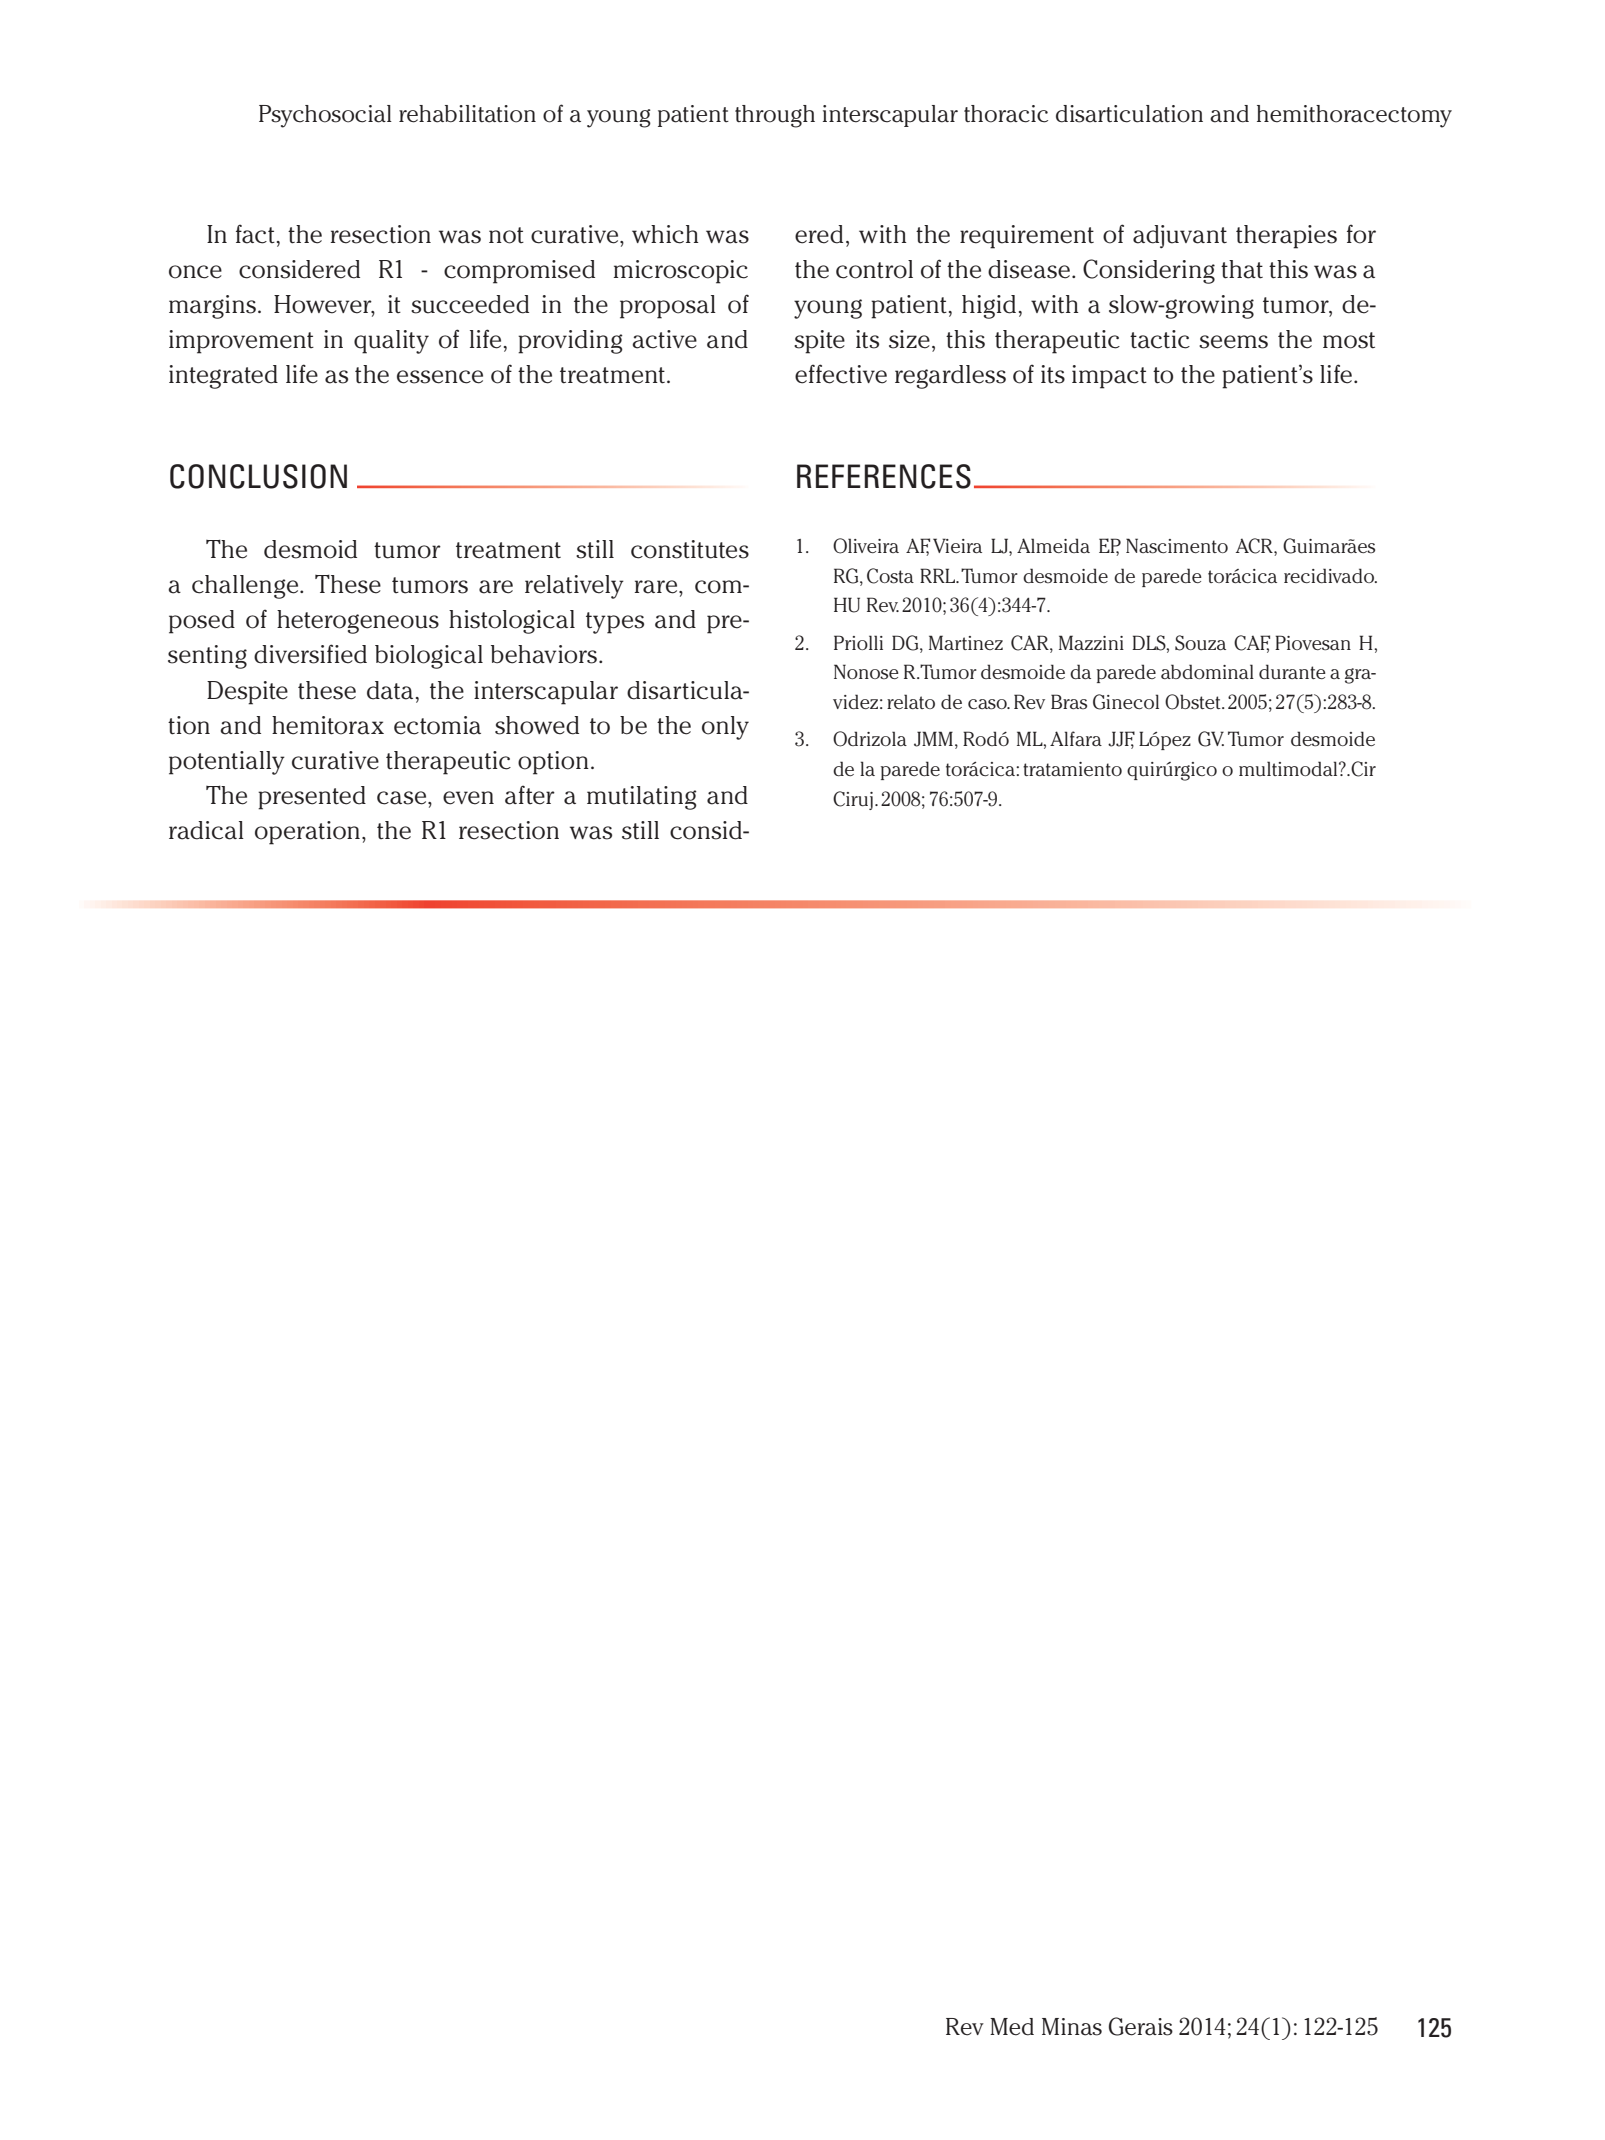 The height and width of the page is (2140, 1605). I want to click on Minas, so click(1072, 2027).
